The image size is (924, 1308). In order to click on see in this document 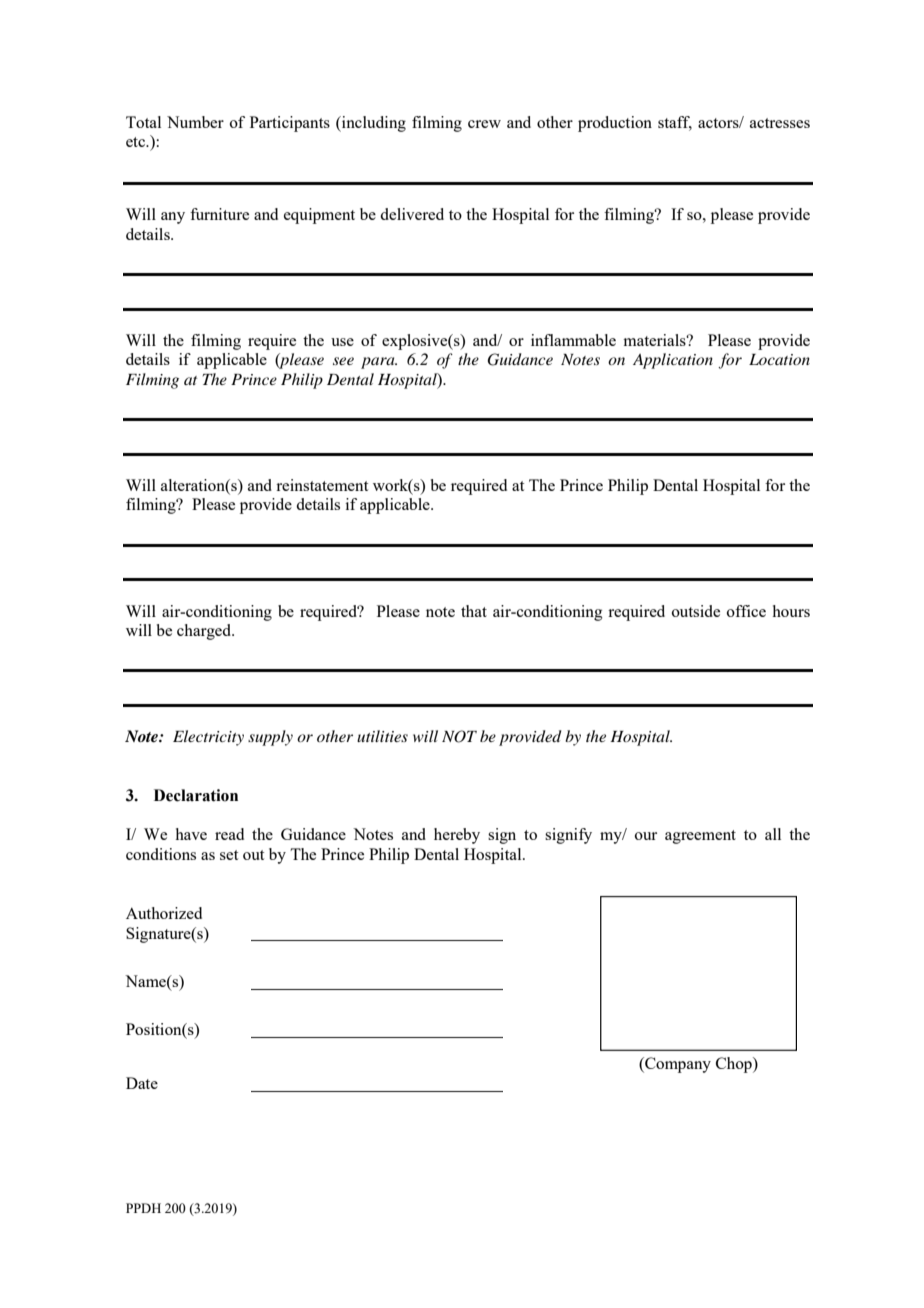, I will do `click(343, 361)`.
